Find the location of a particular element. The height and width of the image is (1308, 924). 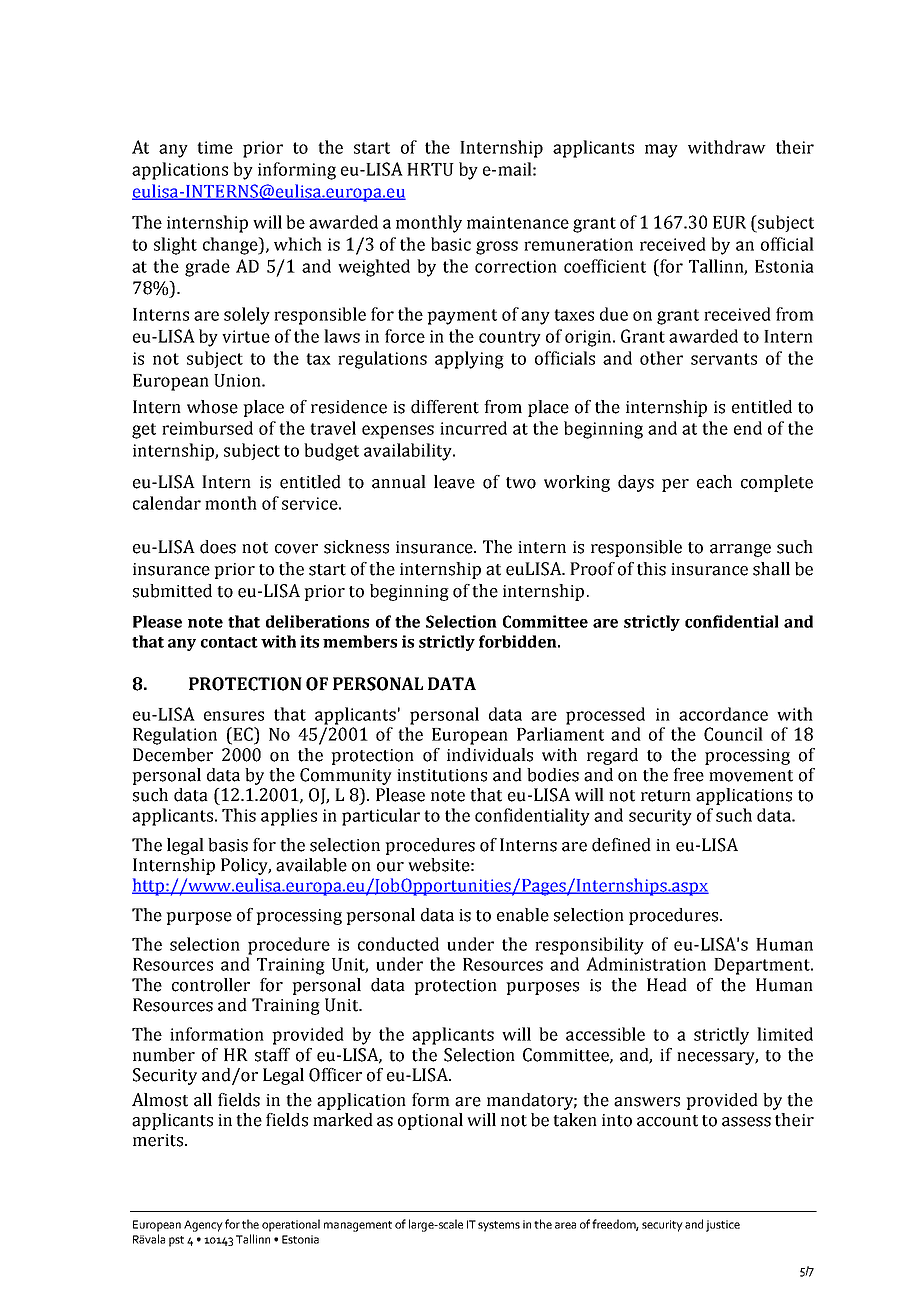

ensures is located at coordinates (234, 716).
